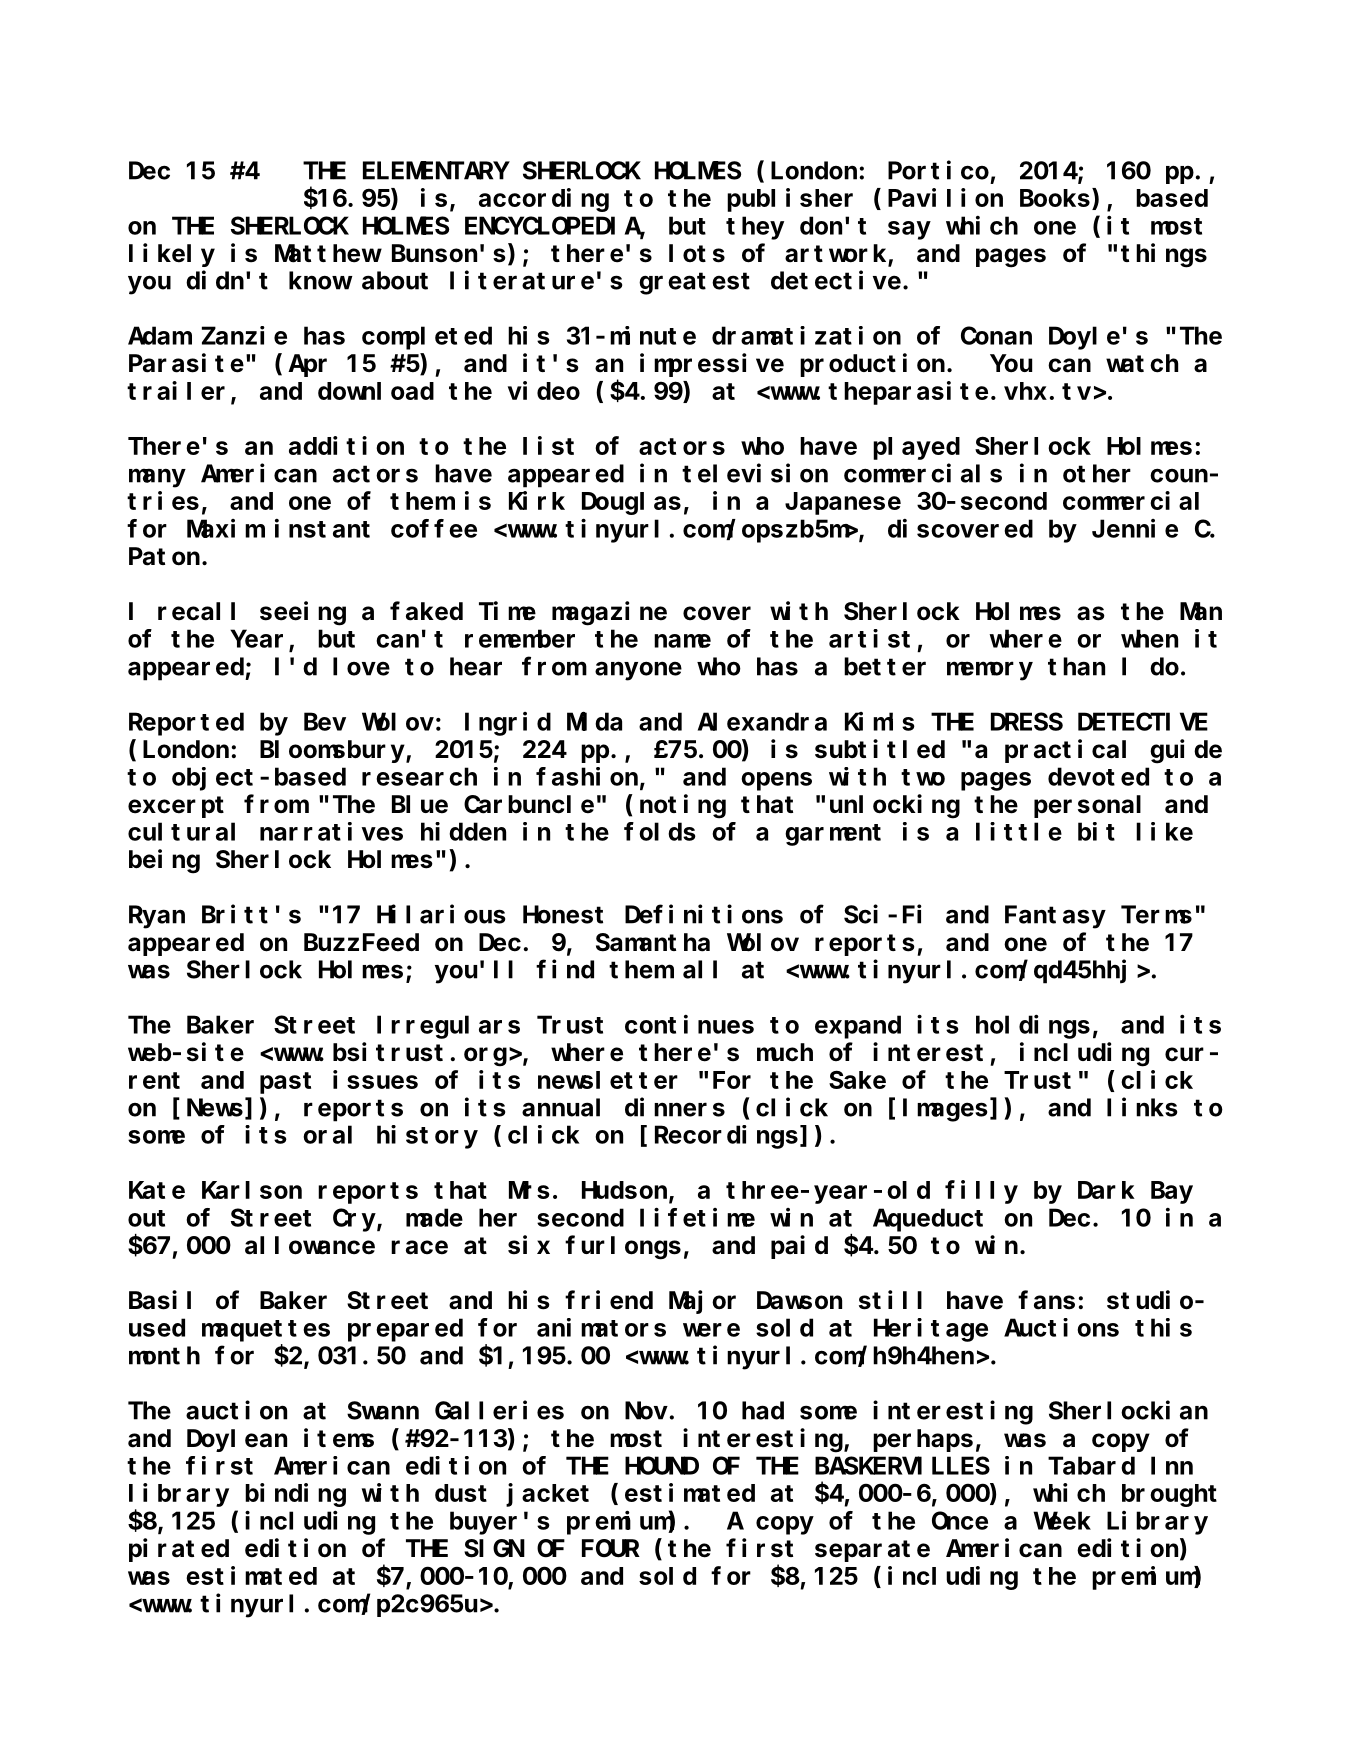 The image size is (1354, 1752). I want to click on dinners, so click(675, 1107).
